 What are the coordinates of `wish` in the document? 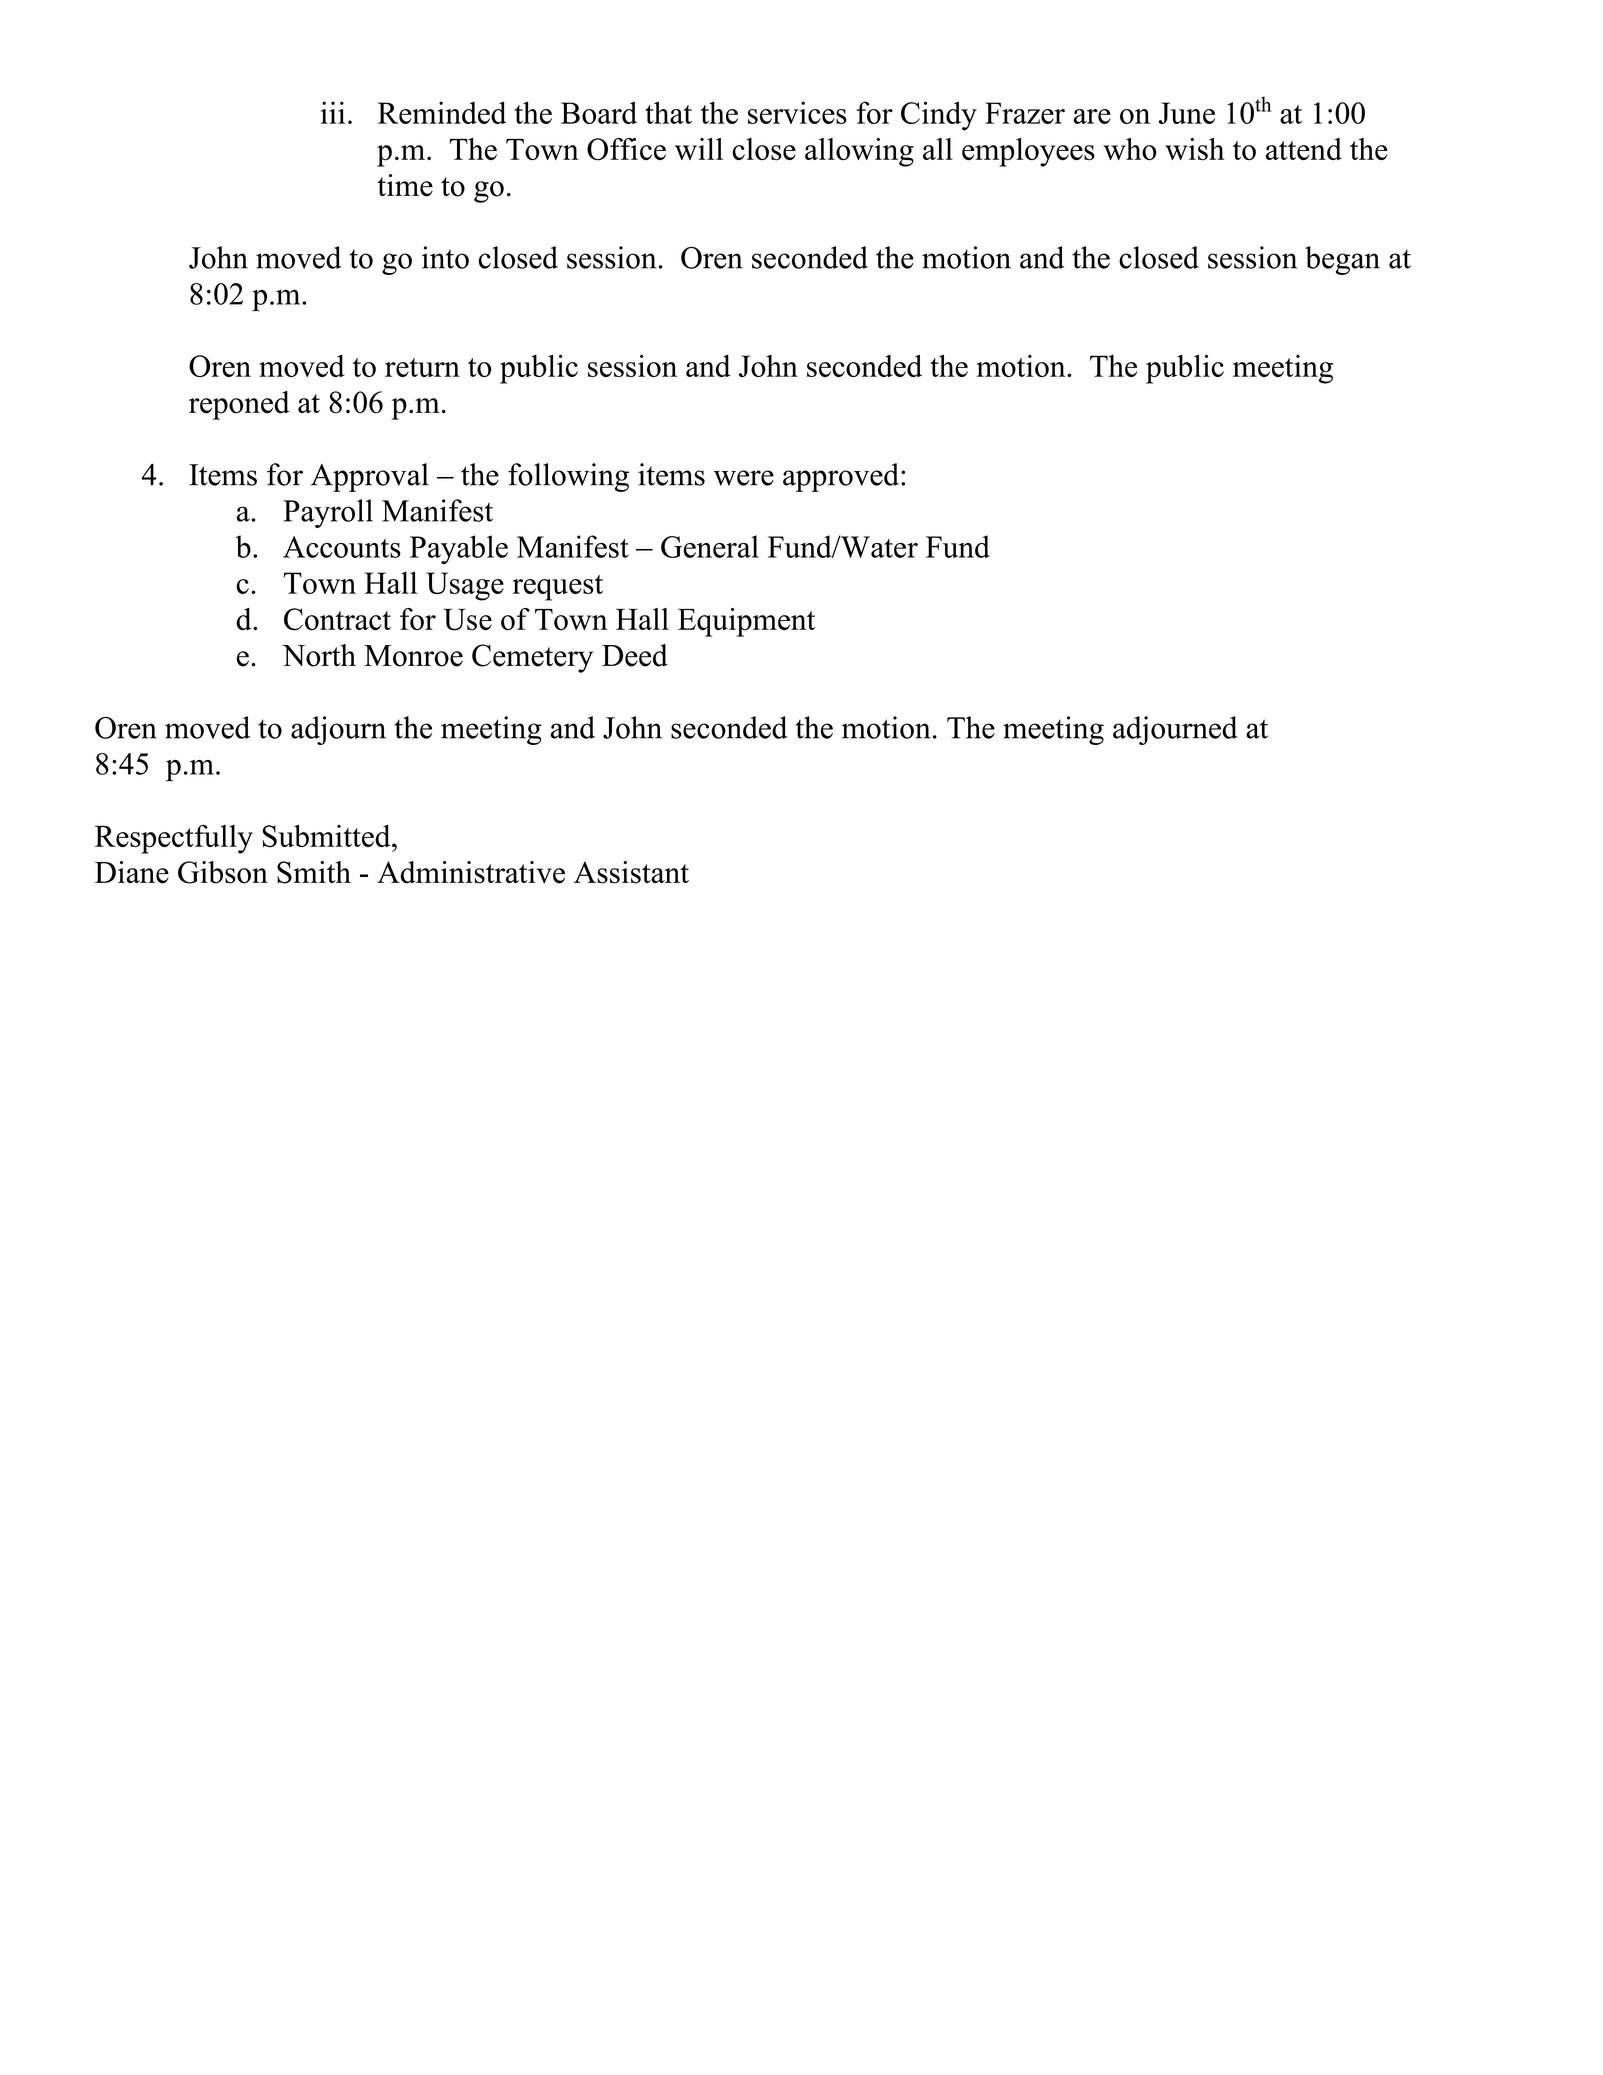 It's located at (1194, 149).
